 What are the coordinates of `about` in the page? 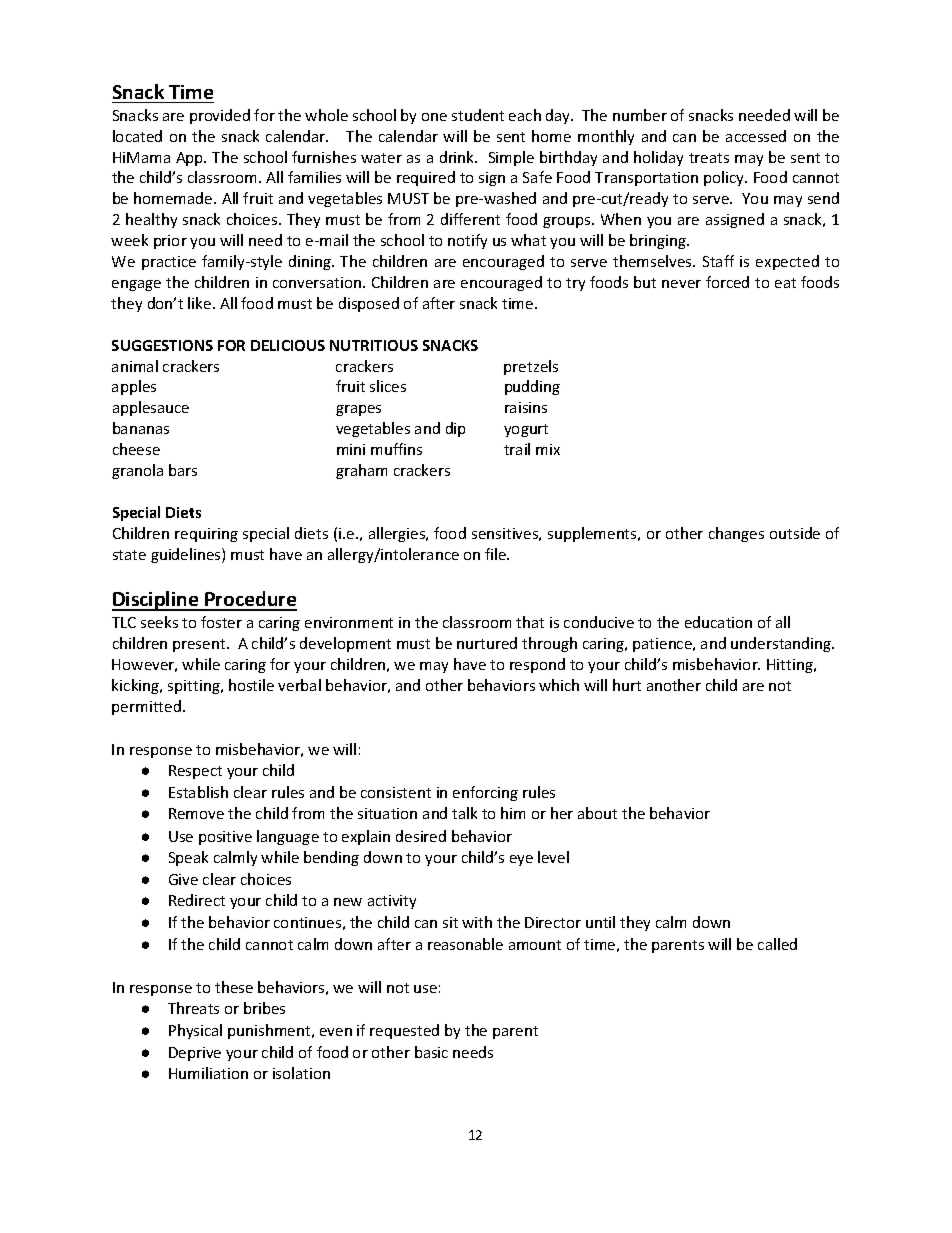 It's located at (597, 813).
